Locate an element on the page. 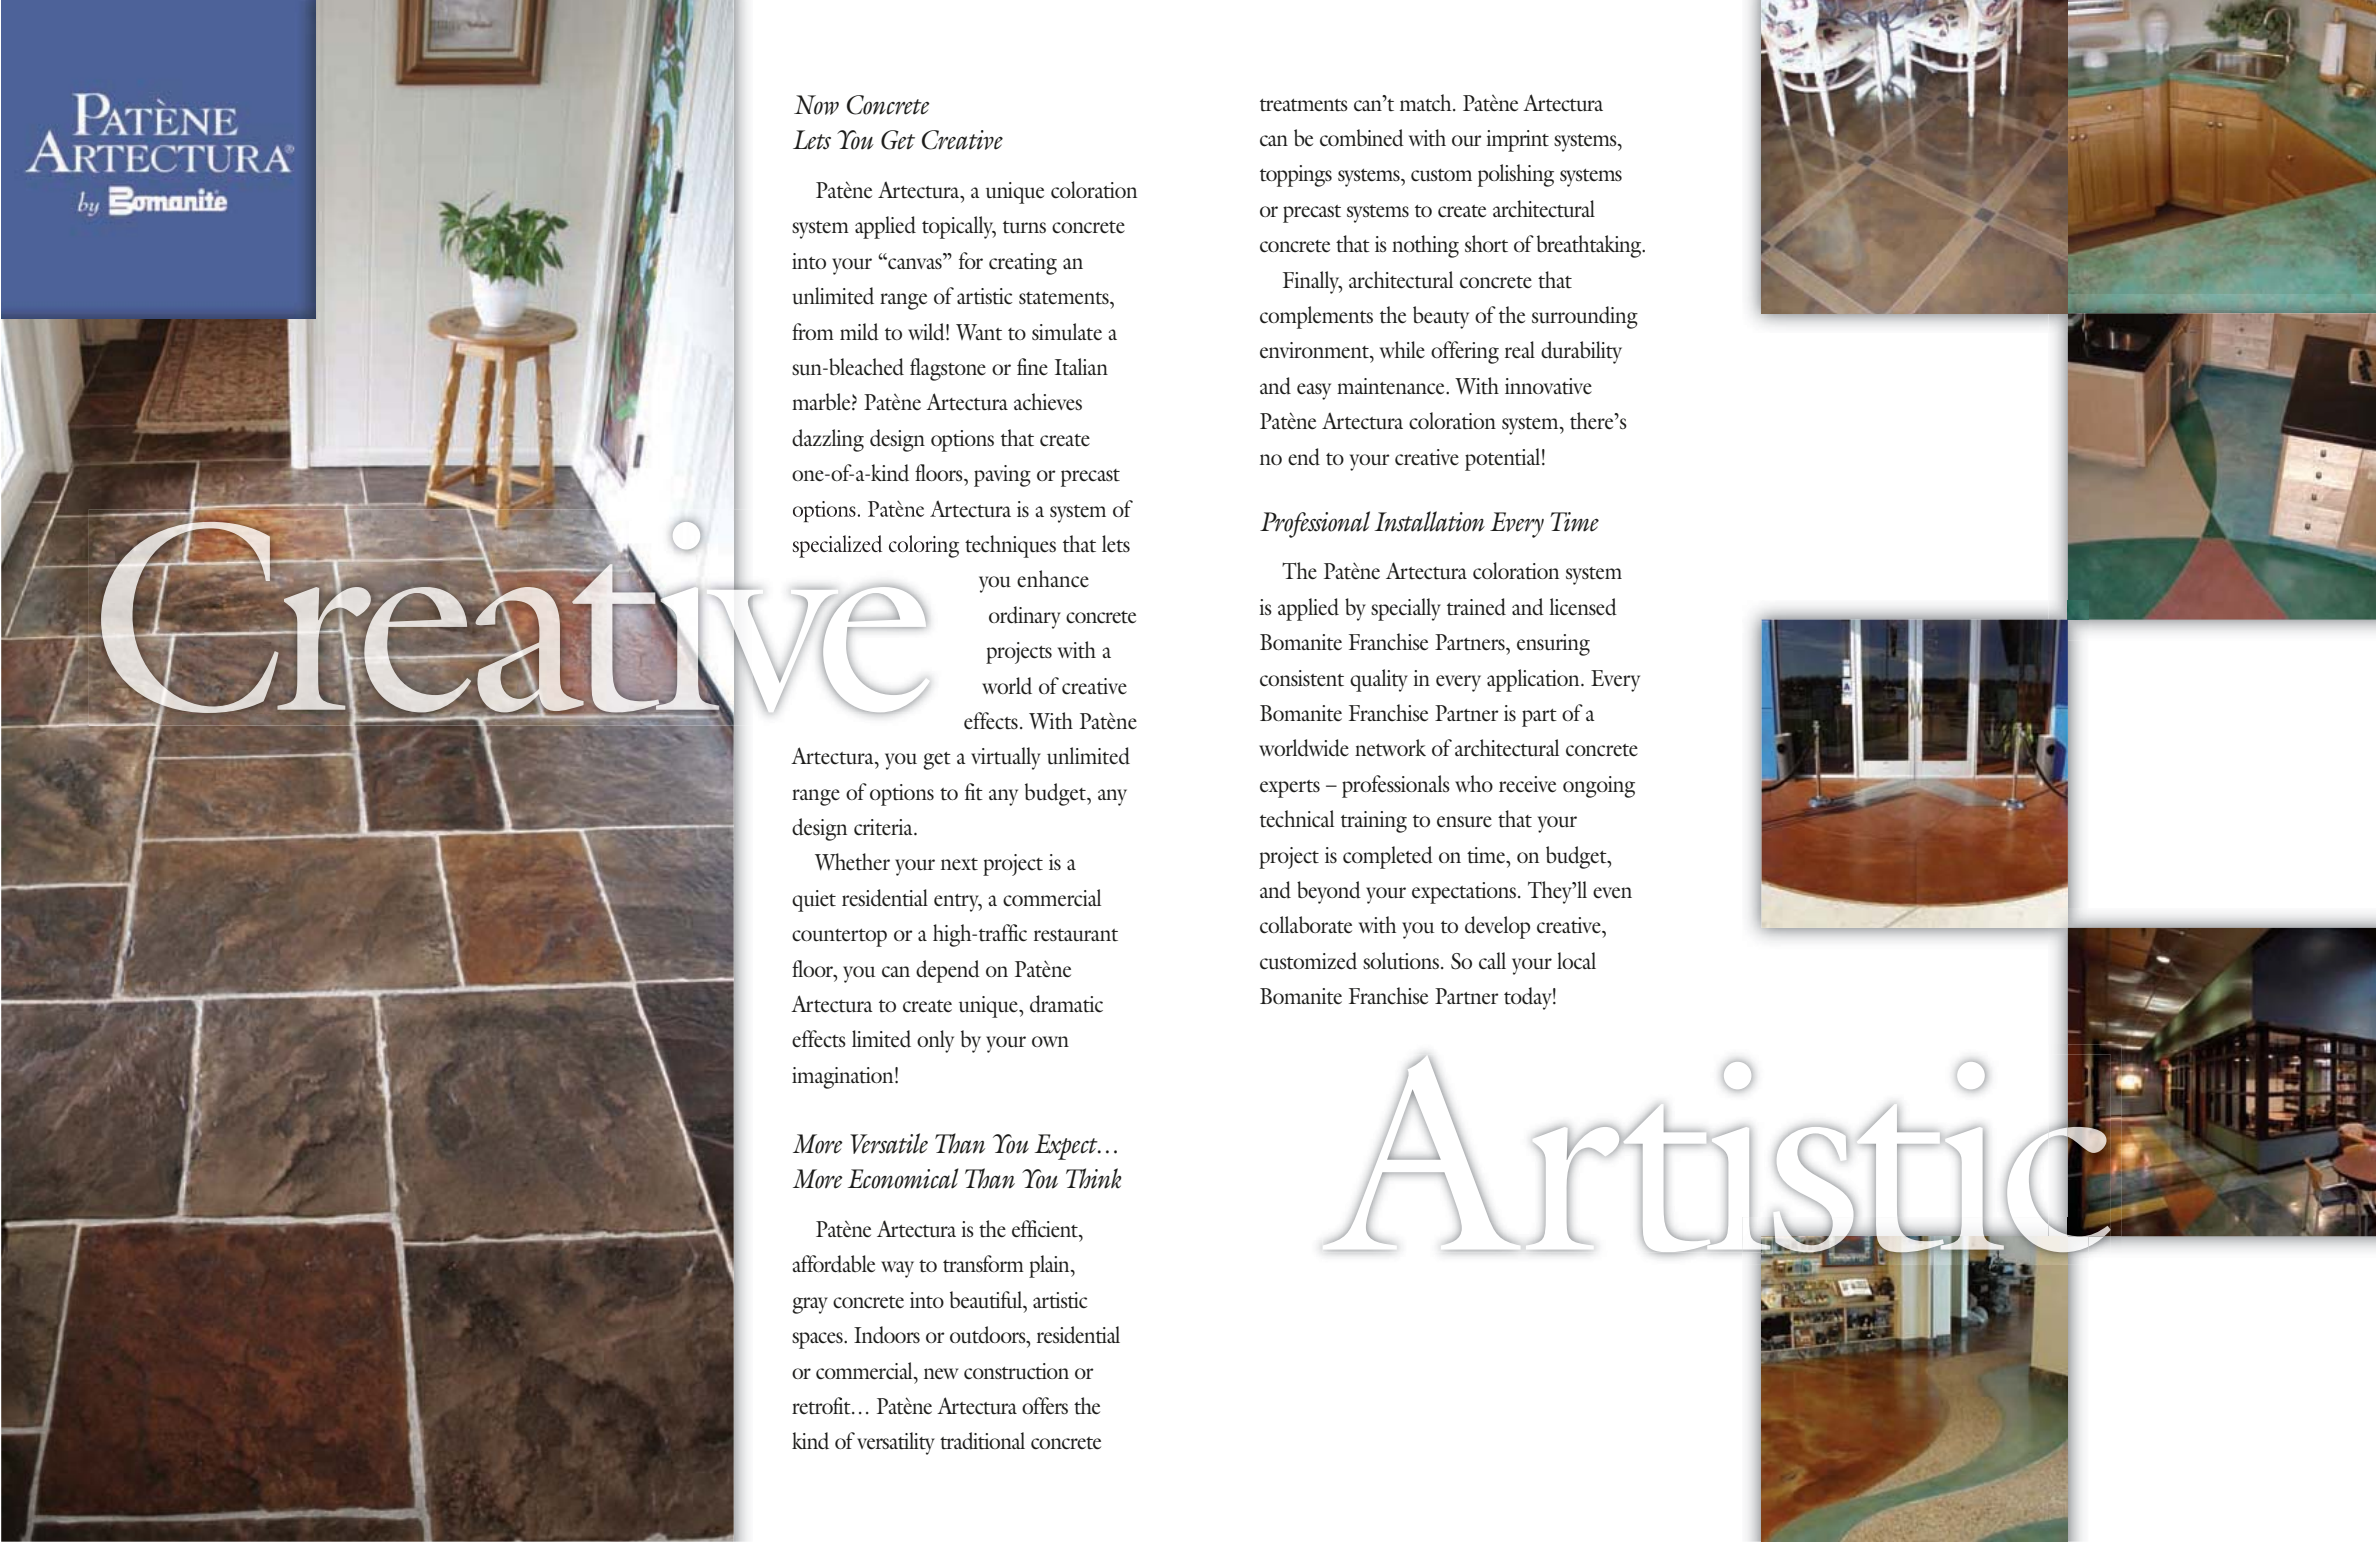  versatility is located at coordinates (896, 1443).
